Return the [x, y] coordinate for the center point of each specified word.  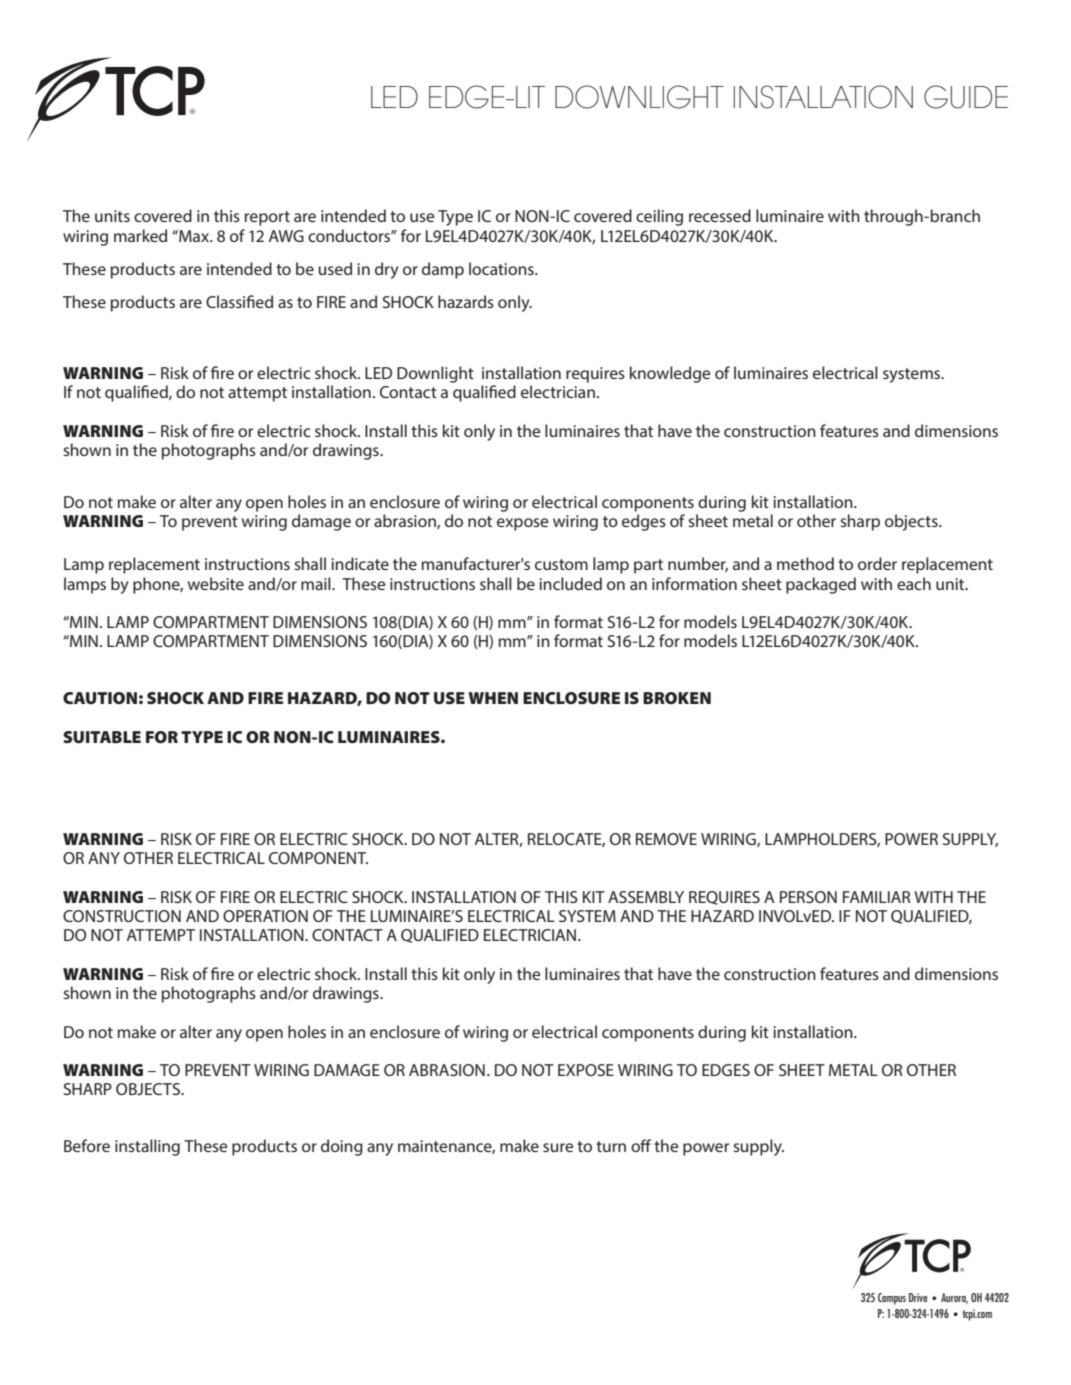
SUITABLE [102, 737]
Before [87, 1145]
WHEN [493, 698]
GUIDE [966, 97]
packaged [821, 585]
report [267, 218]
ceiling [659, 217]
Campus [892, 1299]
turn [611, 1146]
